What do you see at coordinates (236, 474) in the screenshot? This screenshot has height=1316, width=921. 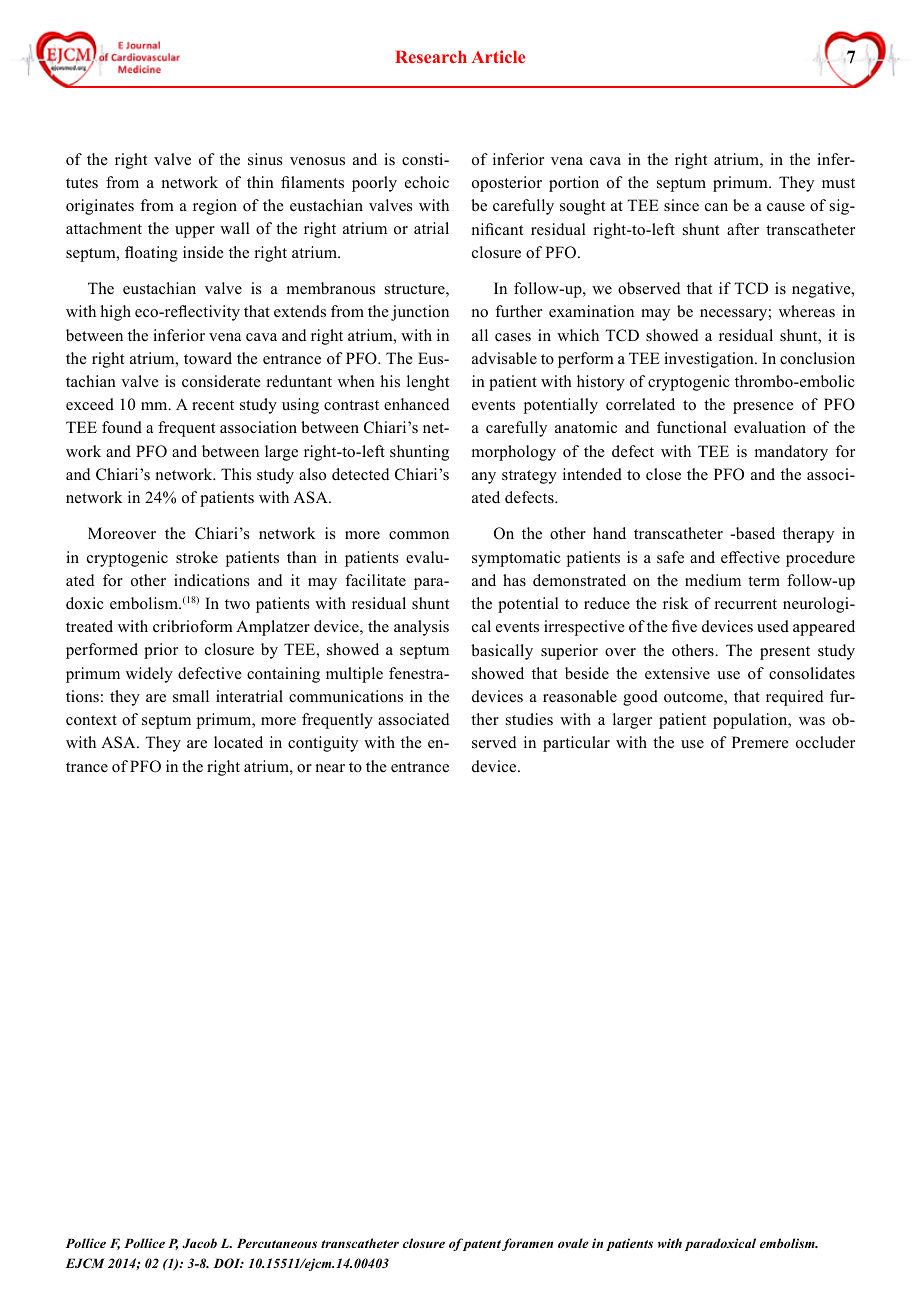 I see `This` at bounding box center [236, 474].
